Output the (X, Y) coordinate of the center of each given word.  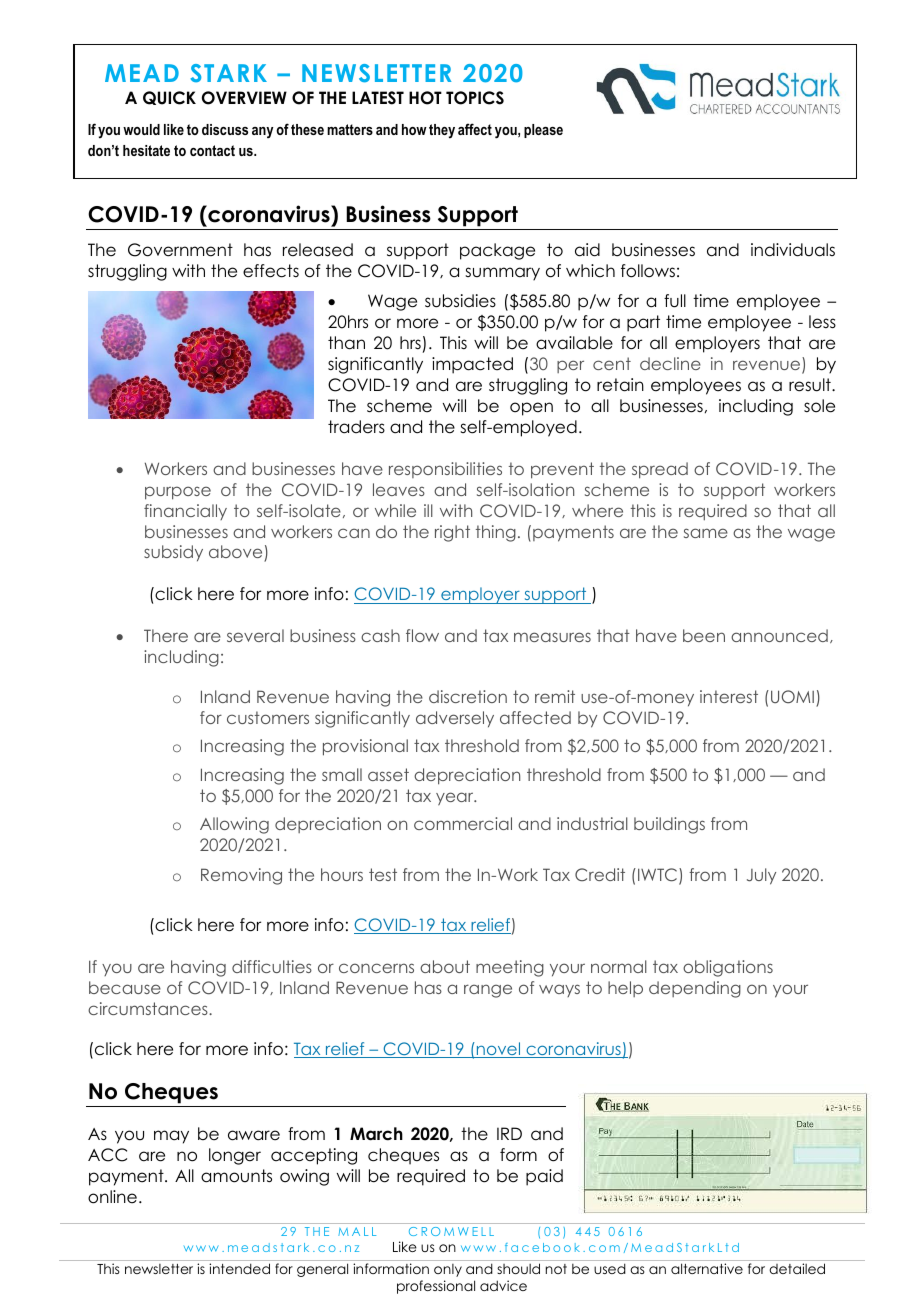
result (811, 385)
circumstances (149, 1008)
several (255, 635)
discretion (468, 696)
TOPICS (475, 98)
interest (729, 696)
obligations (728, 968)
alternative (707, 1268)
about (445, 966)
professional (436, 1287)
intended (239, 1268)
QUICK (169, 98)
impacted (472, 365)
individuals (793, 250)
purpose (178, 493)
